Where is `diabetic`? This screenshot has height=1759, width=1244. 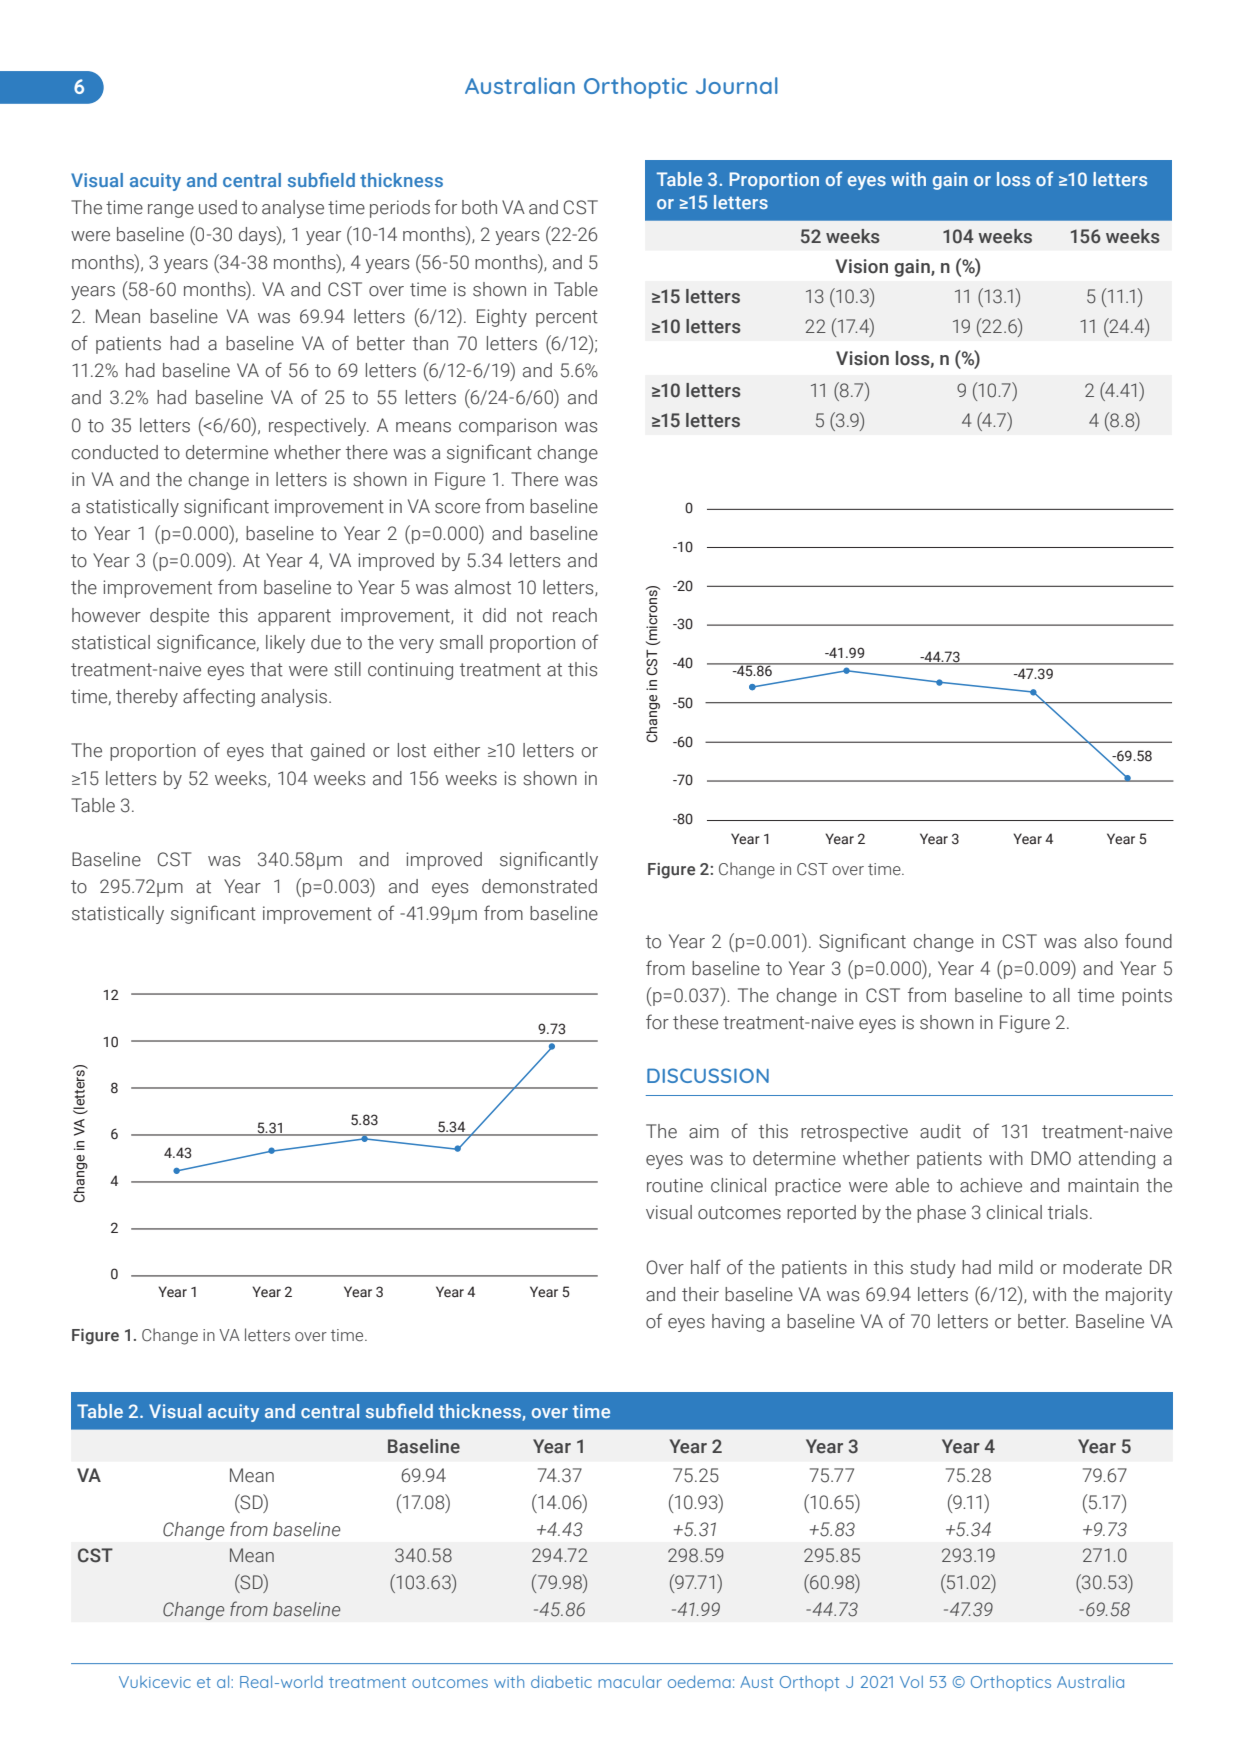 diabetic is located at coordinates (561, 1682).
